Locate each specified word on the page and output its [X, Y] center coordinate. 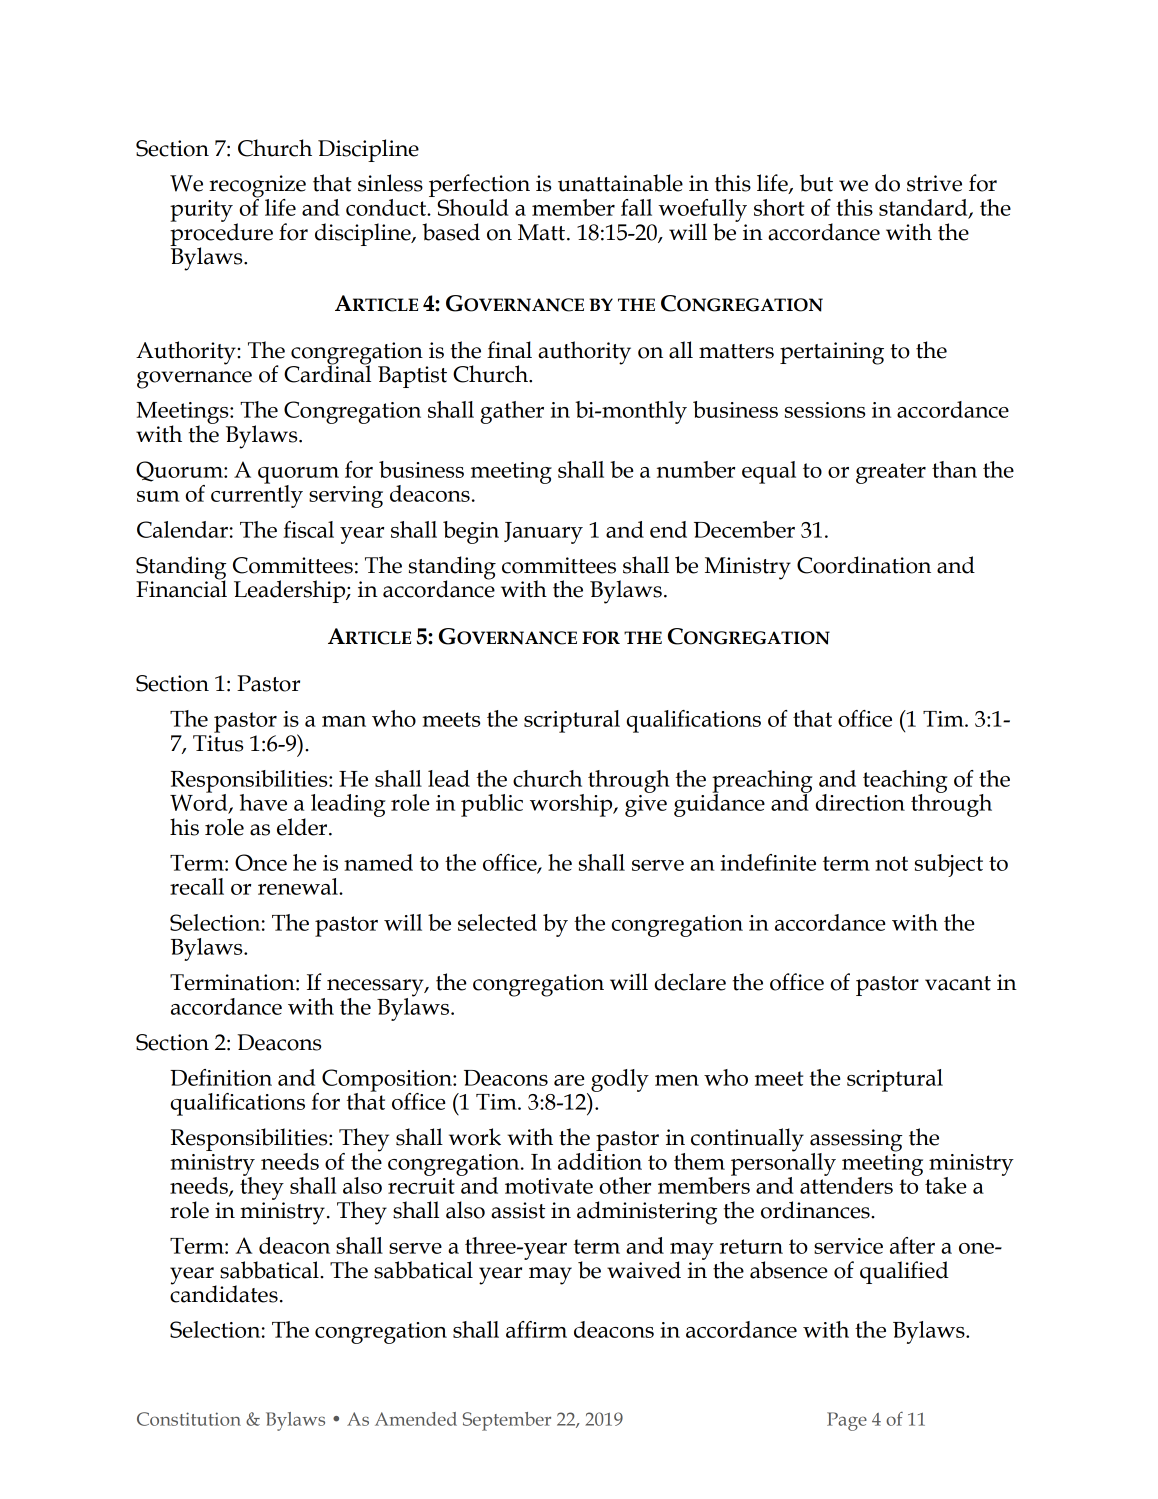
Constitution [189, 1419]
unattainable [620, 183]
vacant [958, 983]
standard [924, 208]
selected [497, 922]
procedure [221, 234]
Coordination [864, 565]
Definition [221, 1077]
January [543, 533]
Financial [181, 588]
